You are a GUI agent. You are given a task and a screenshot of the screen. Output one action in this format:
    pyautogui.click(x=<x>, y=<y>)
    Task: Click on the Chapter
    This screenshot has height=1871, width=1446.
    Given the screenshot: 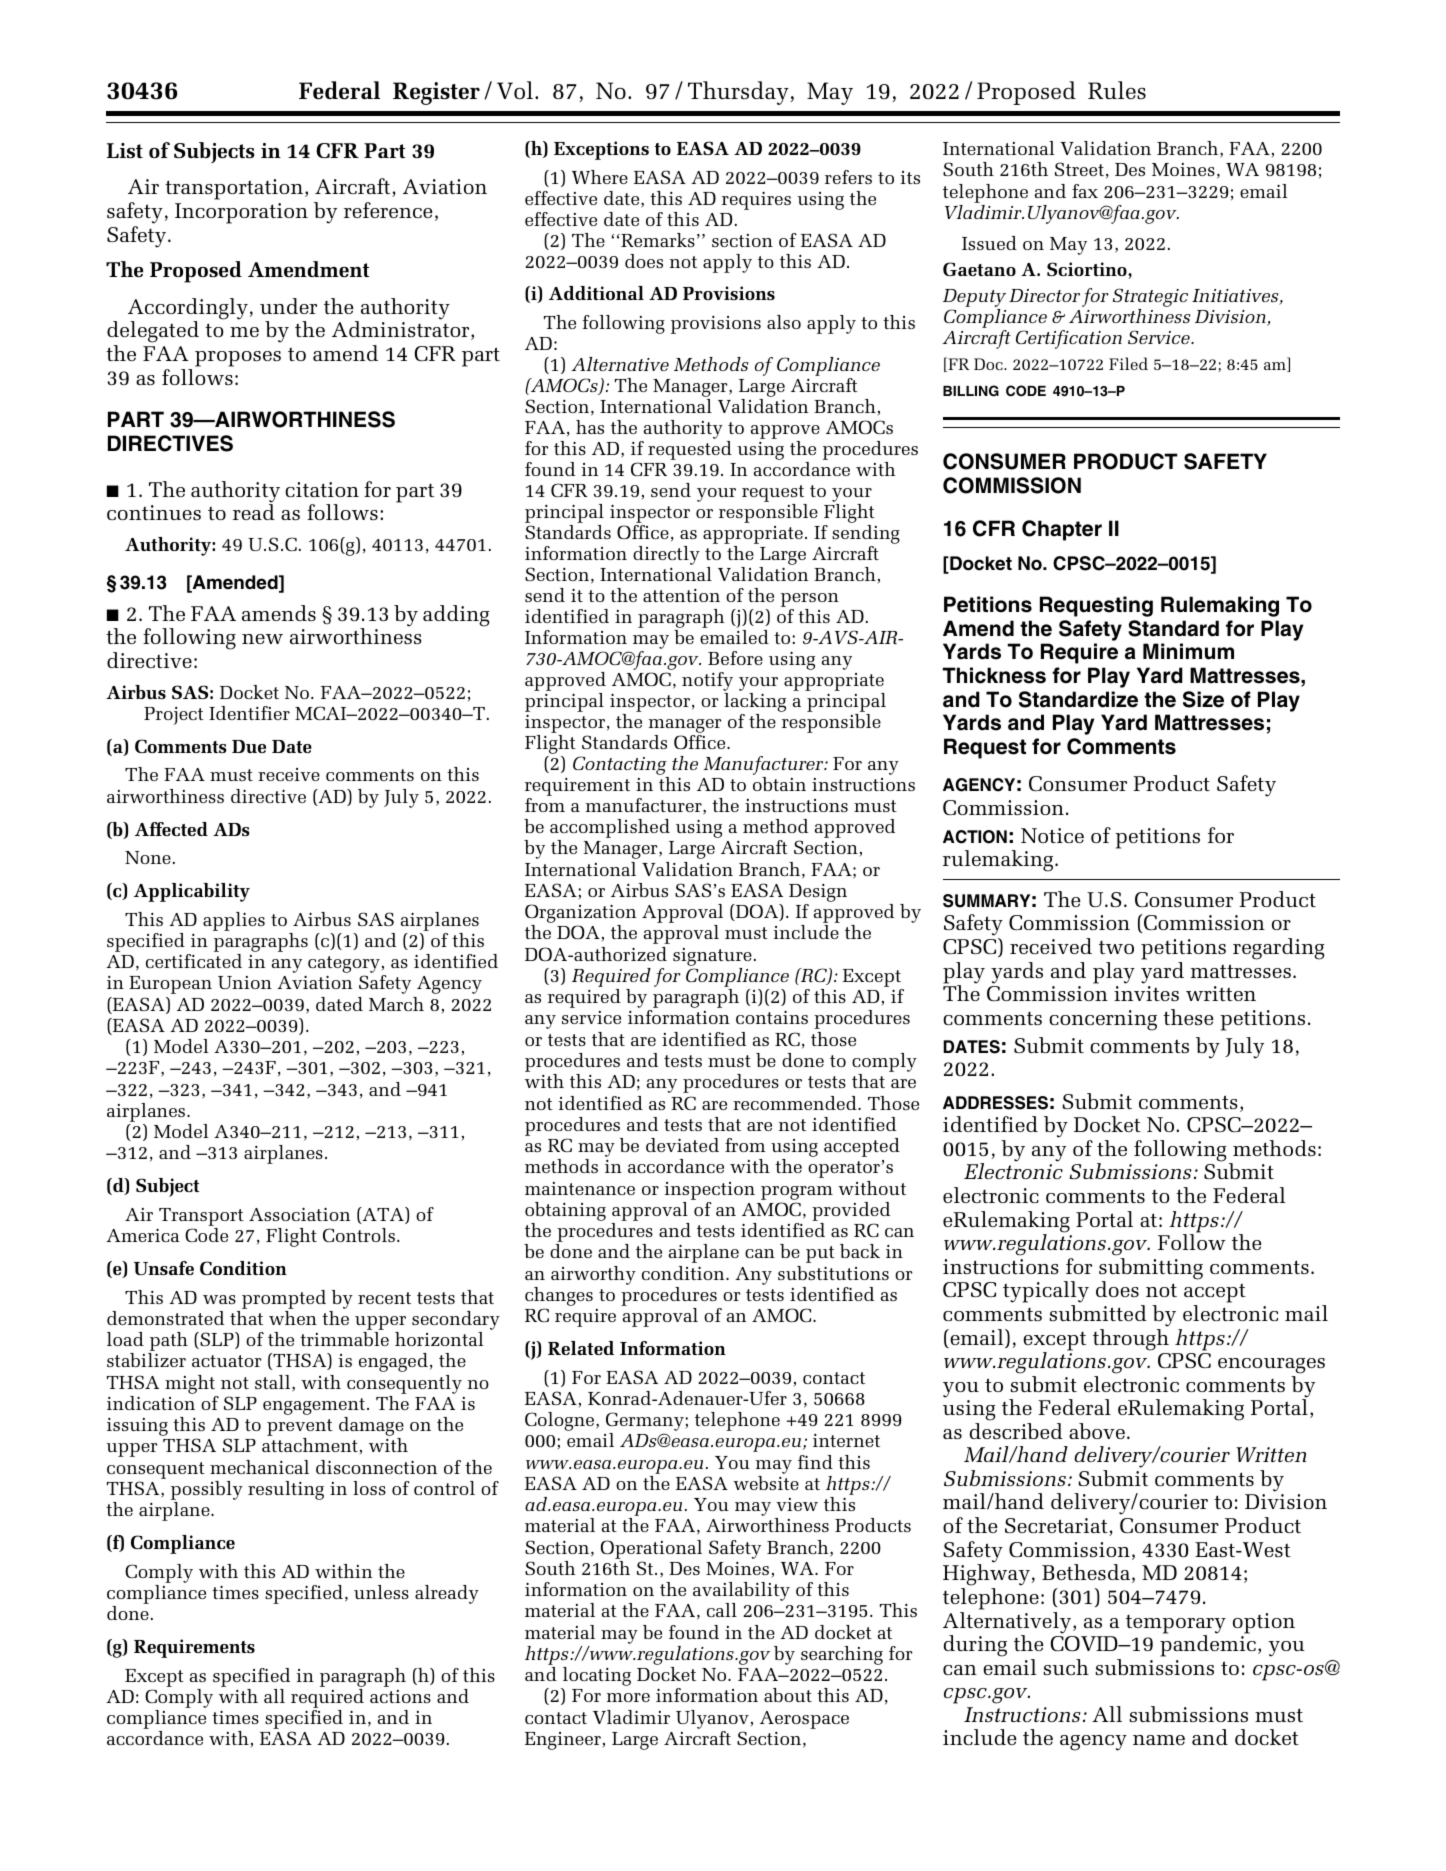 What is the action you would take?
    pyautogui.click(x=1062, y=530)
